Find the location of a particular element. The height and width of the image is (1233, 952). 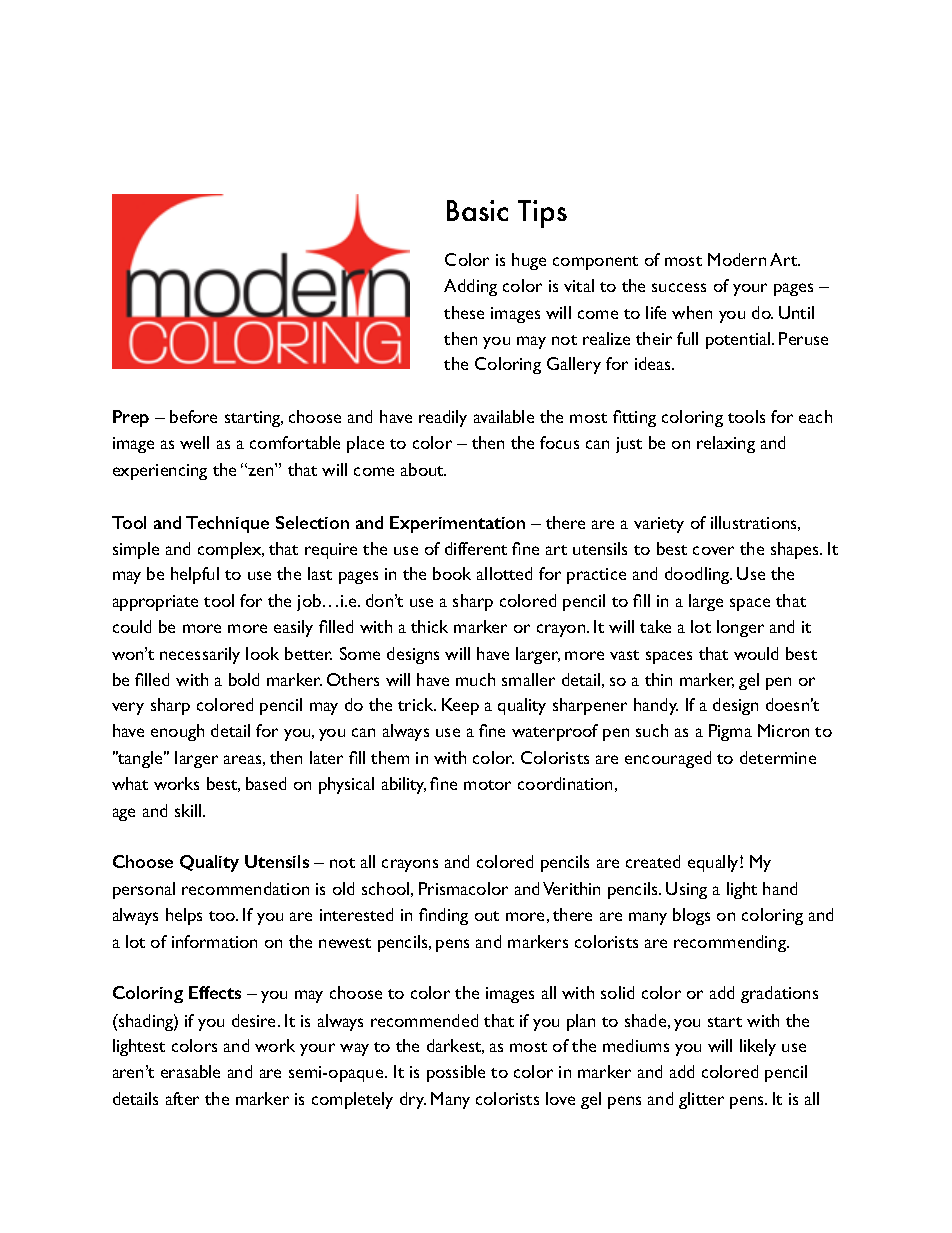

finding is located at coordinates (443, 916).
